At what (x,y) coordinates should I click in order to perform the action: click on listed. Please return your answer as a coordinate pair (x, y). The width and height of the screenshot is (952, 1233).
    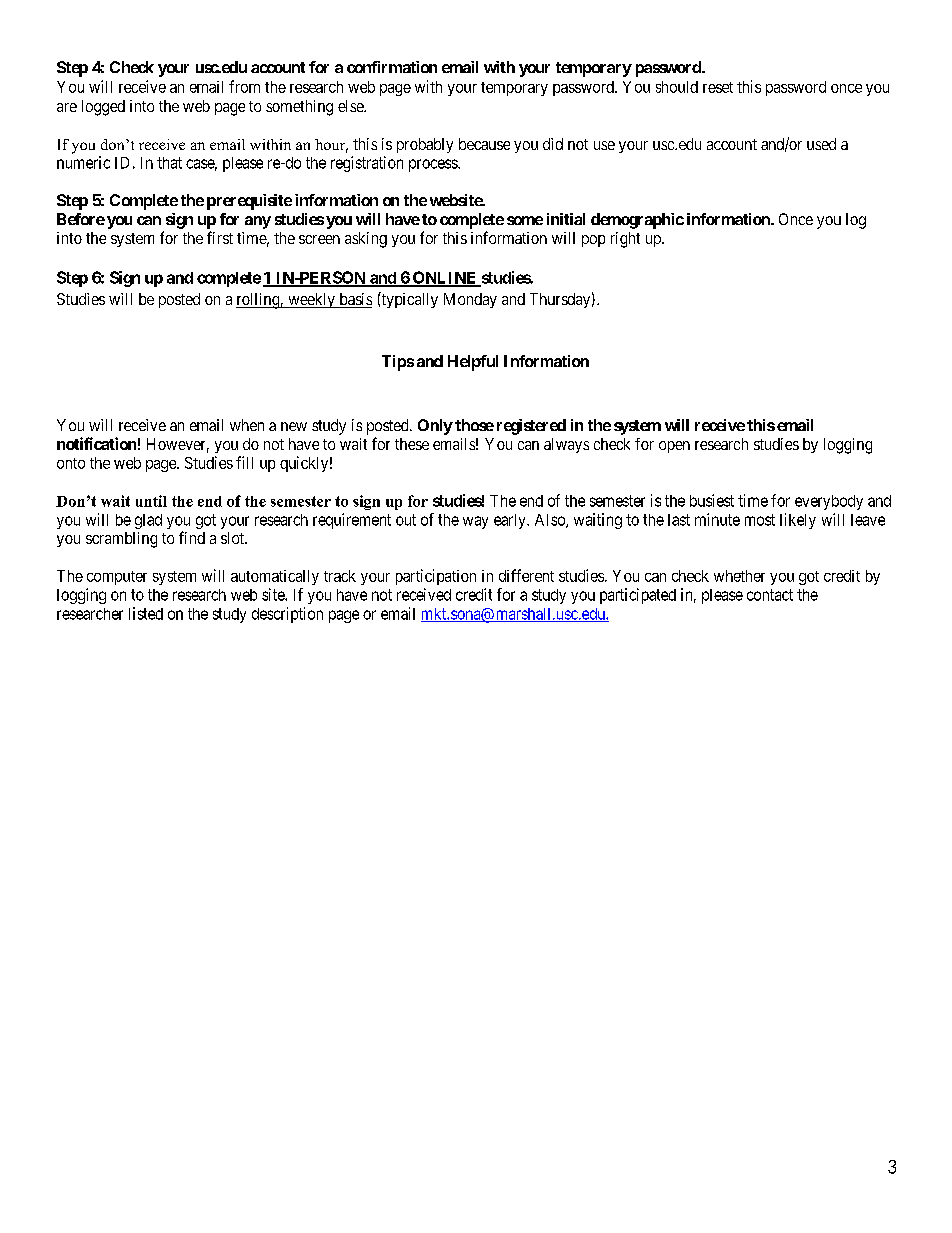
    Looking at the image, I should click on (146, 613).
